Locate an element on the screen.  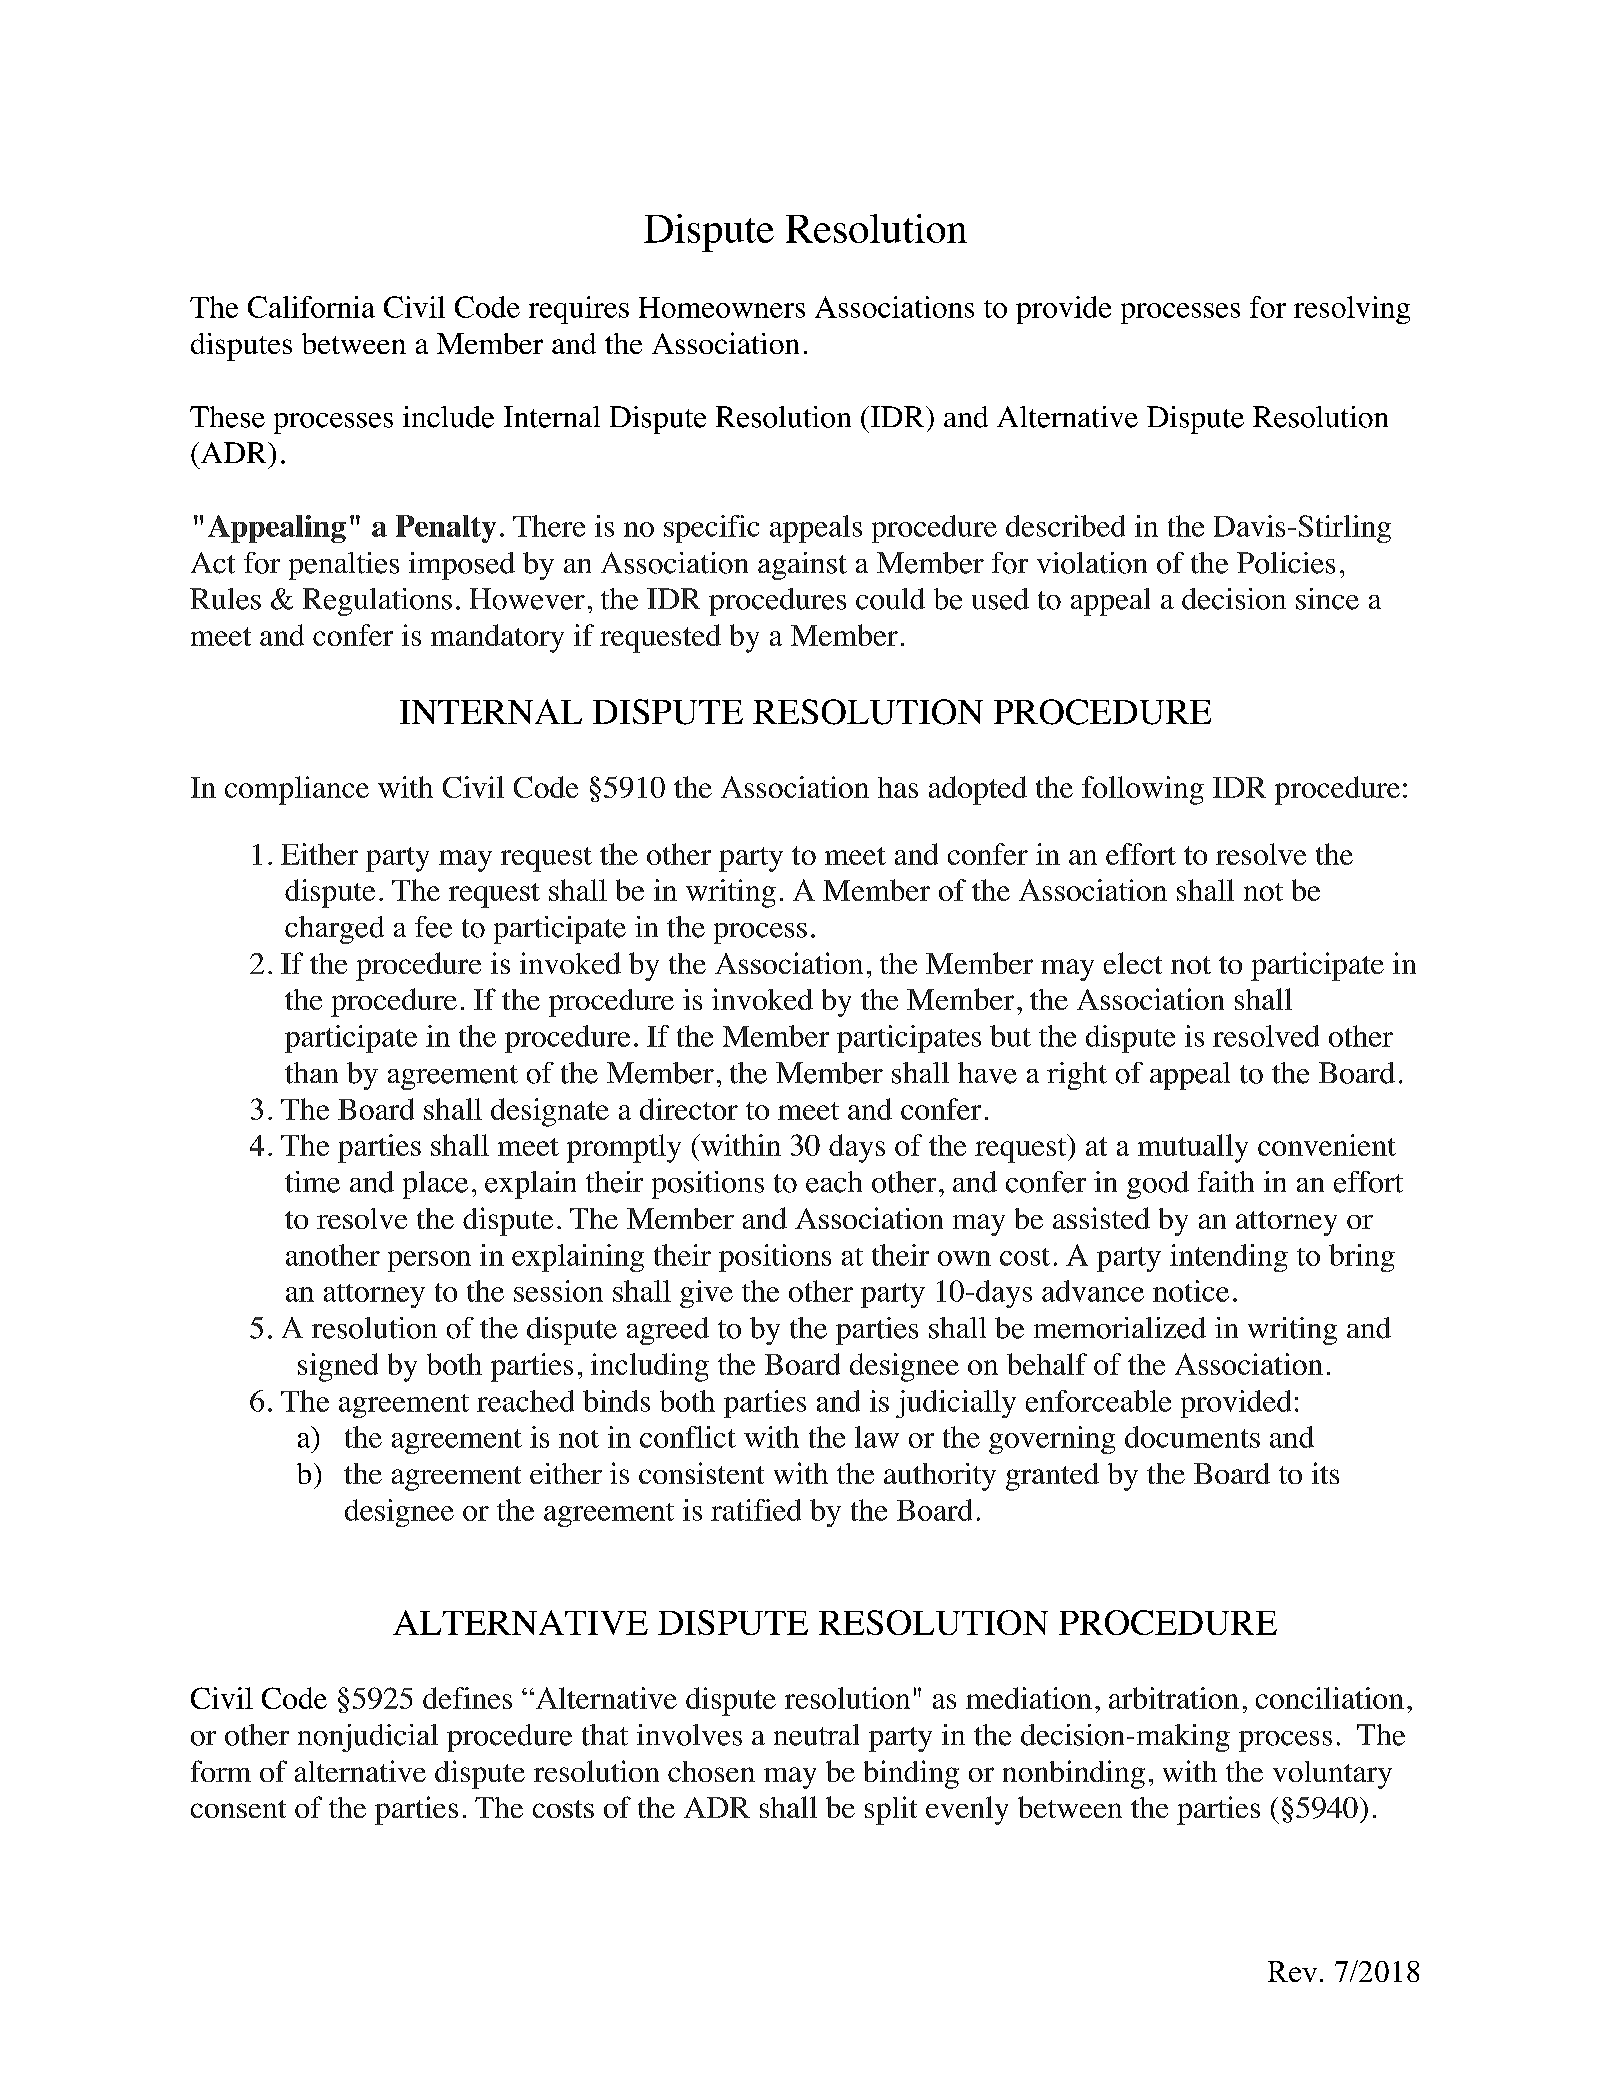
California is located at coordinates (311, 307).
